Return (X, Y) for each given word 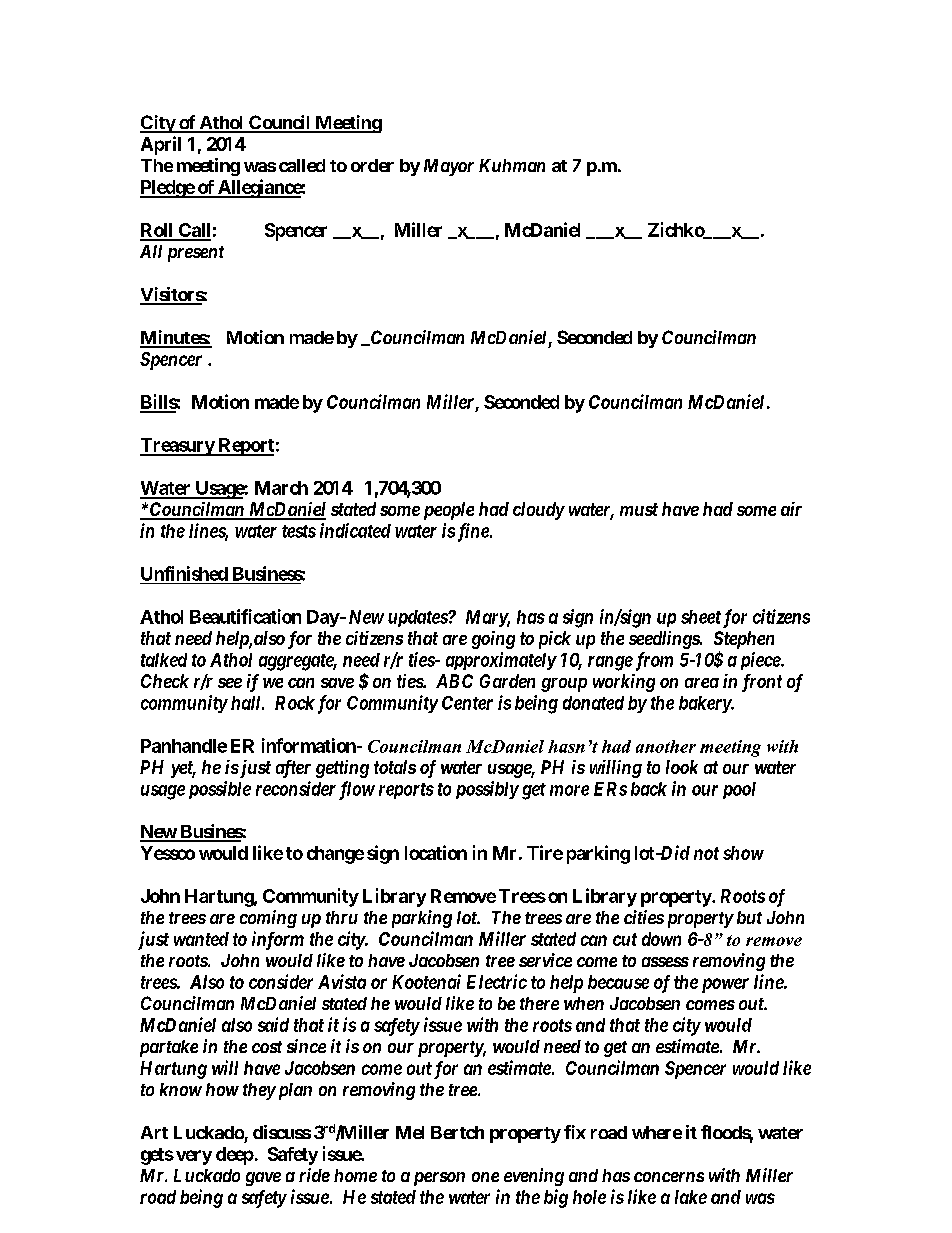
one (485, 1177)
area (702, 683)
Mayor (449, 167)
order (372, 165)
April (161, 145)
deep (235, 1156)
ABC (454, 681)
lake (691, 1197)
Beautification (245, 616)
